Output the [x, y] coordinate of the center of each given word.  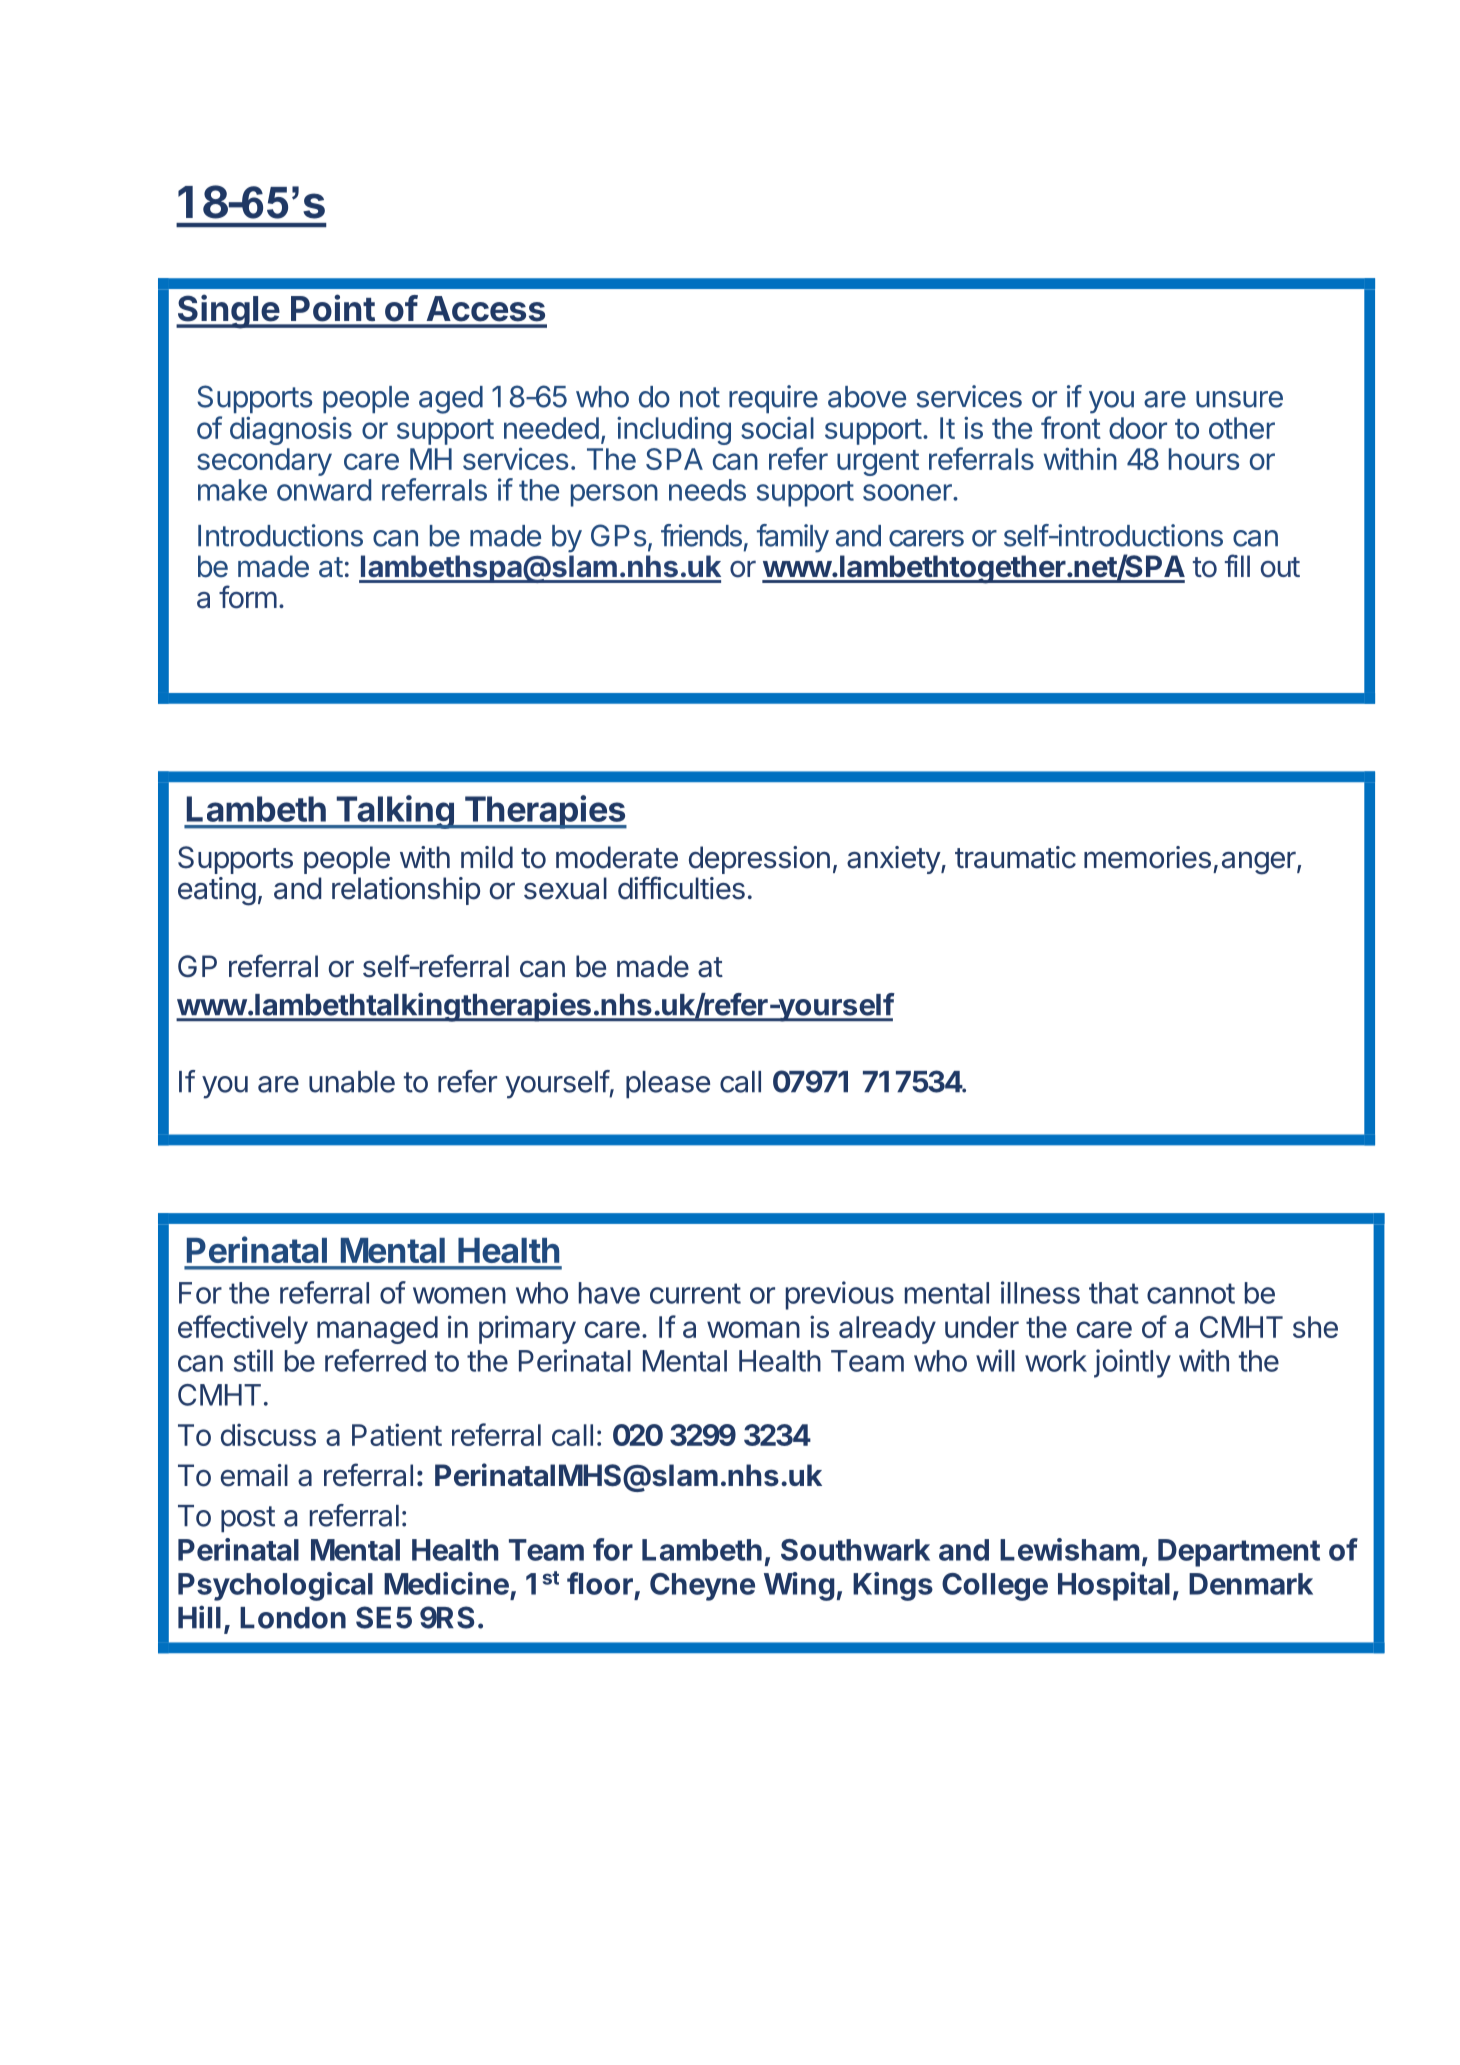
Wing [799, 1586]
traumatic [1015, 857]
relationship [406, 891]
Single [228, 311]
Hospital [1114, 1586]
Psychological [275, 1586]
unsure [1239, 399]
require [773, 399]
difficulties [681, 888]
